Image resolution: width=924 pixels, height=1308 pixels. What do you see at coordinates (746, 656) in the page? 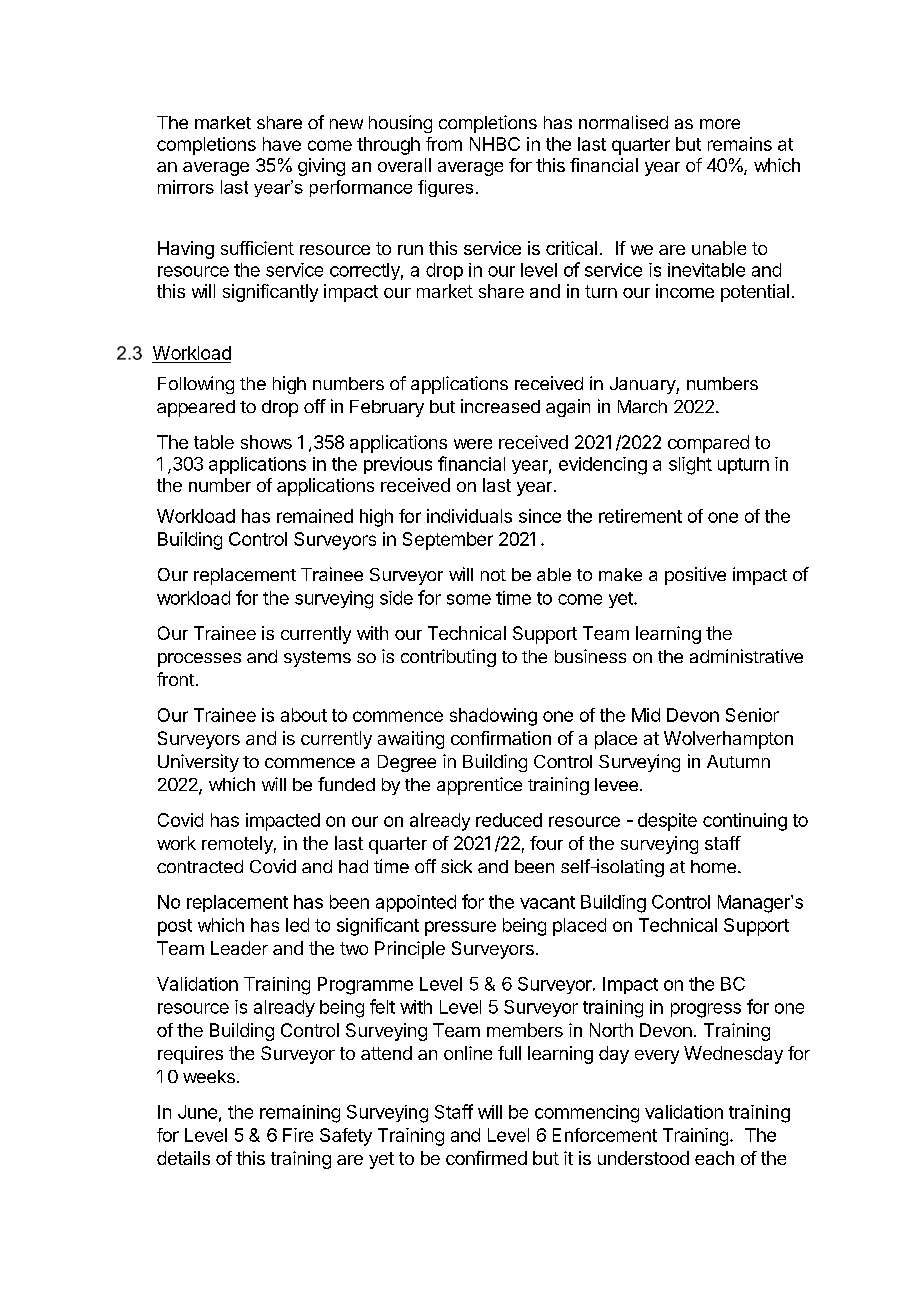
I see `administrative` at bounding box center [746, 656].
